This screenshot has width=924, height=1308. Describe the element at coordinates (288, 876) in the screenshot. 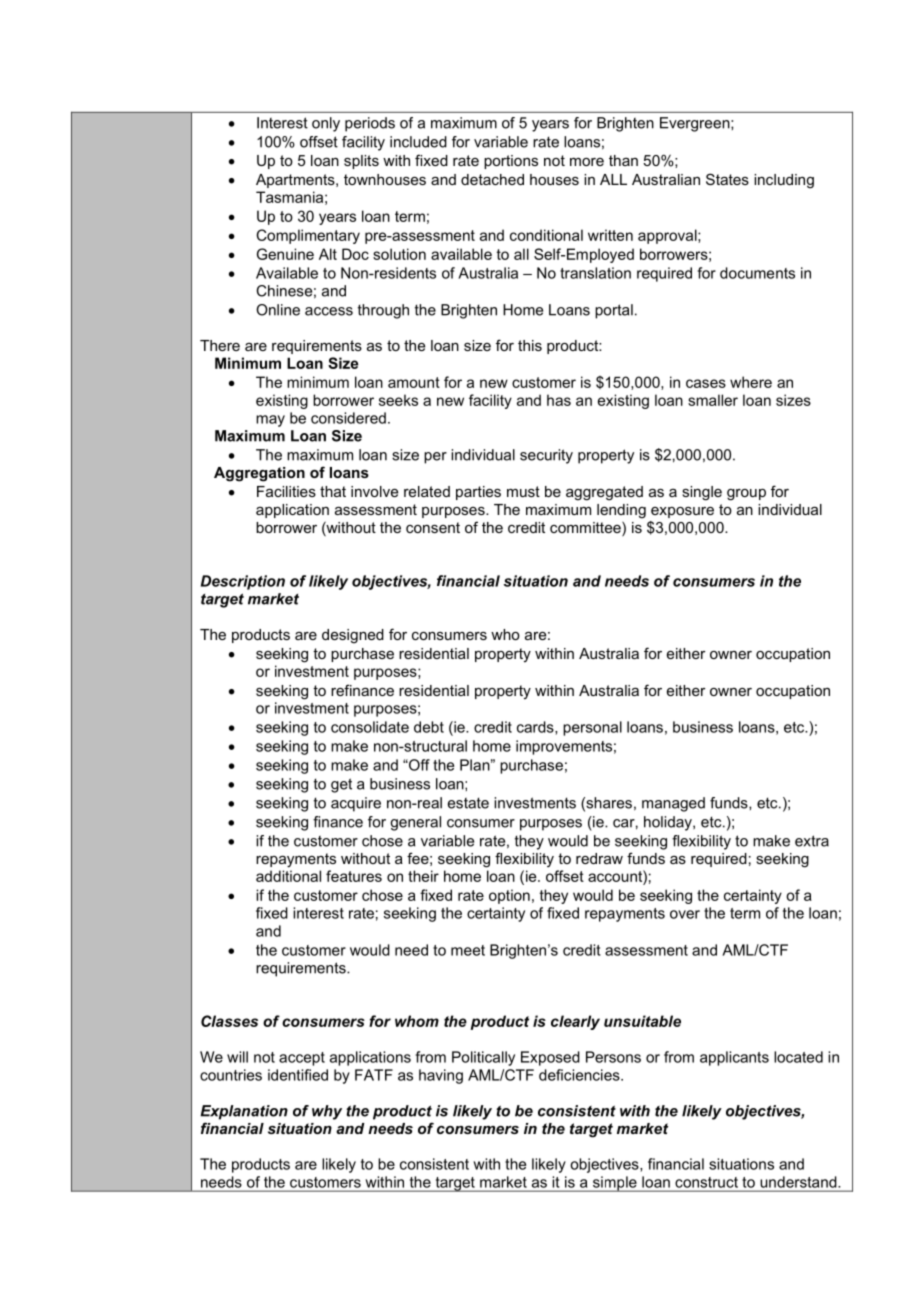

I see `additional` at that location.
